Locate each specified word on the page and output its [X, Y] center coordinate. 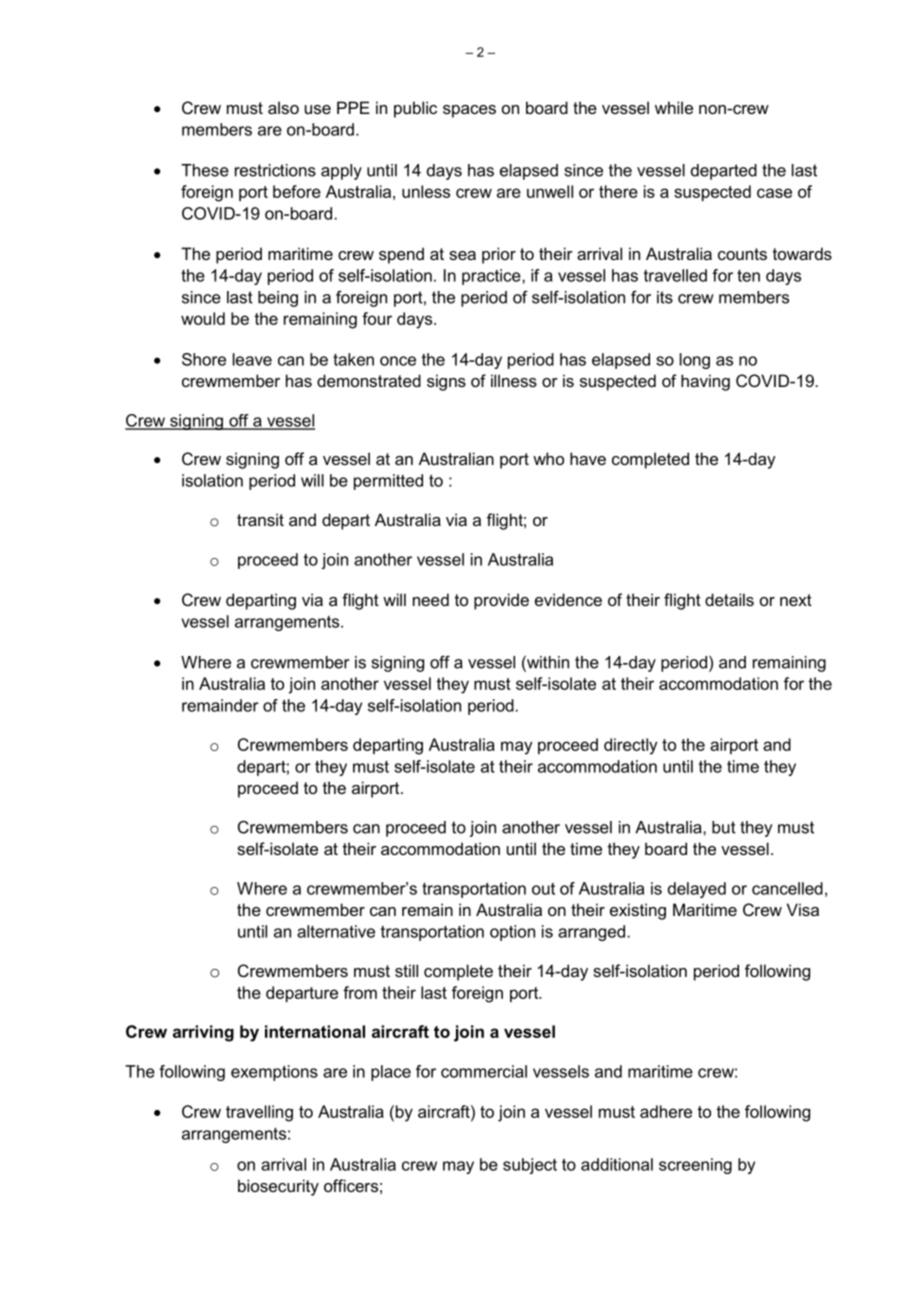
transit [260, 519]
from [360, 992]
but [724, 827]
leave [252, 359]
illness [514, 380]
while [674, 107]
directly [630, 746]
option [512, 933]
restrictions [275, 170]
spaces [469, 111]
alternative [336, 931]
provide [501, 601]
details [729, 599]
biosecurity [278, 1187]
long [695, 361]
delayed [697, 890]
